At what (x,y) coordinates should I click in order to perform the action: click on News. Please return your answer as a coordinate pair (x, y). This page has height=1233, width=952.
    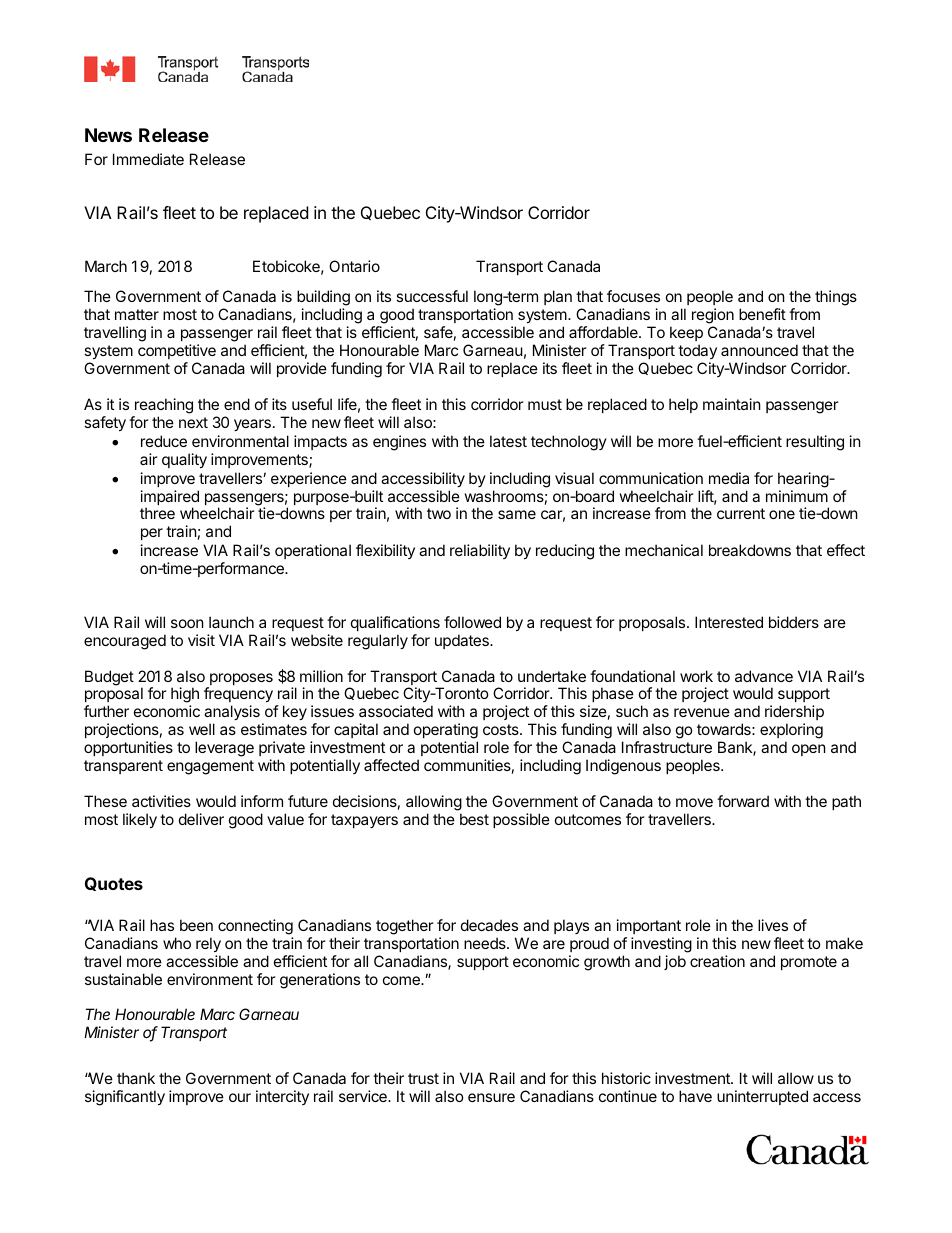
    Looking at the image, I should click on (108, 135).
